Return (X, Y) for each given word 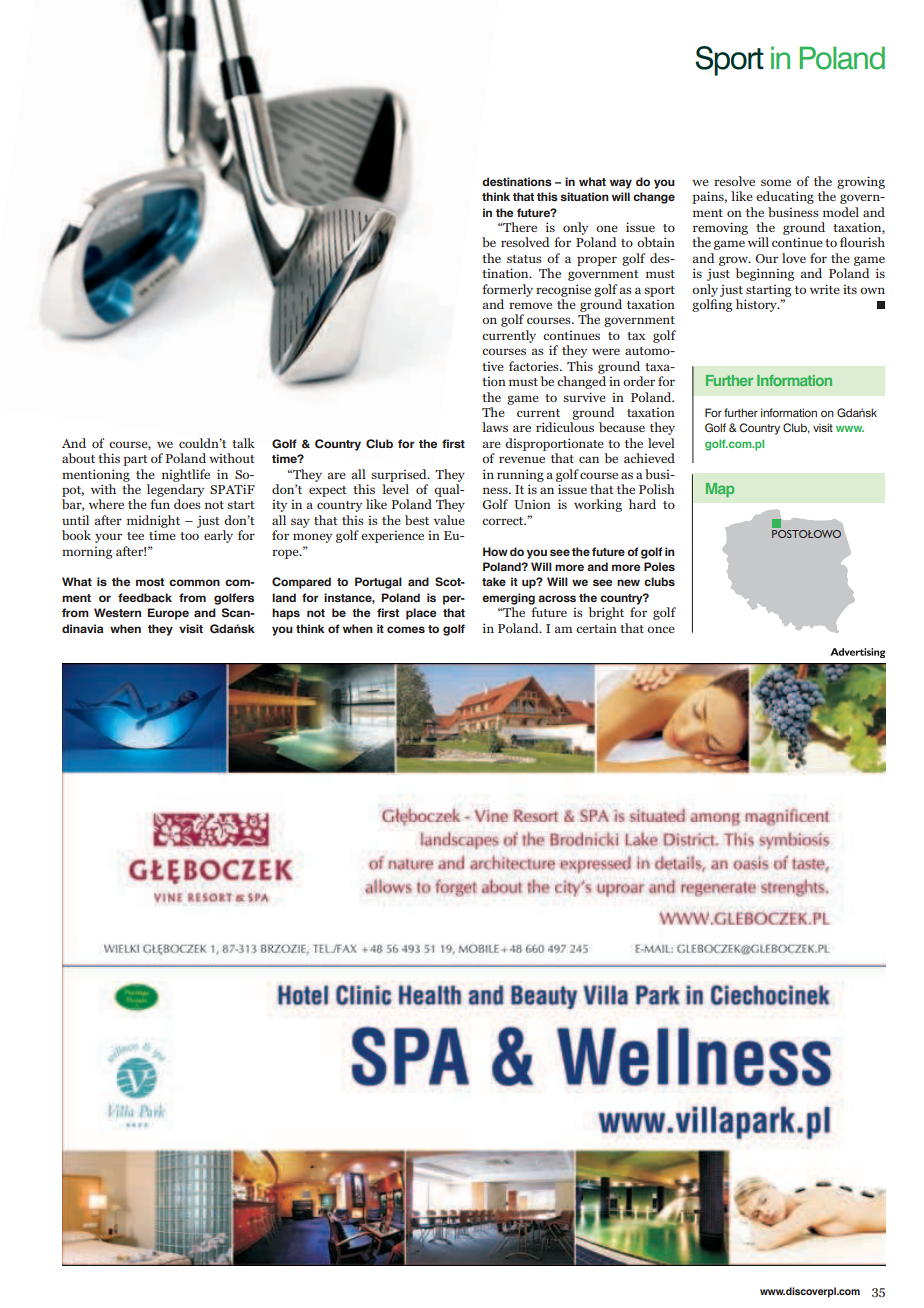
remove (530, 305)
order (639, 381)
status (524, 259)
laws (495, 427)
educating (785, 197)
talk (243, 443)
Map (720, 490)
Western (117, 612)
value (449, 520)
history (757, 305)
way (621, 184)
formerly (507, 290)
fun (160, 504)
